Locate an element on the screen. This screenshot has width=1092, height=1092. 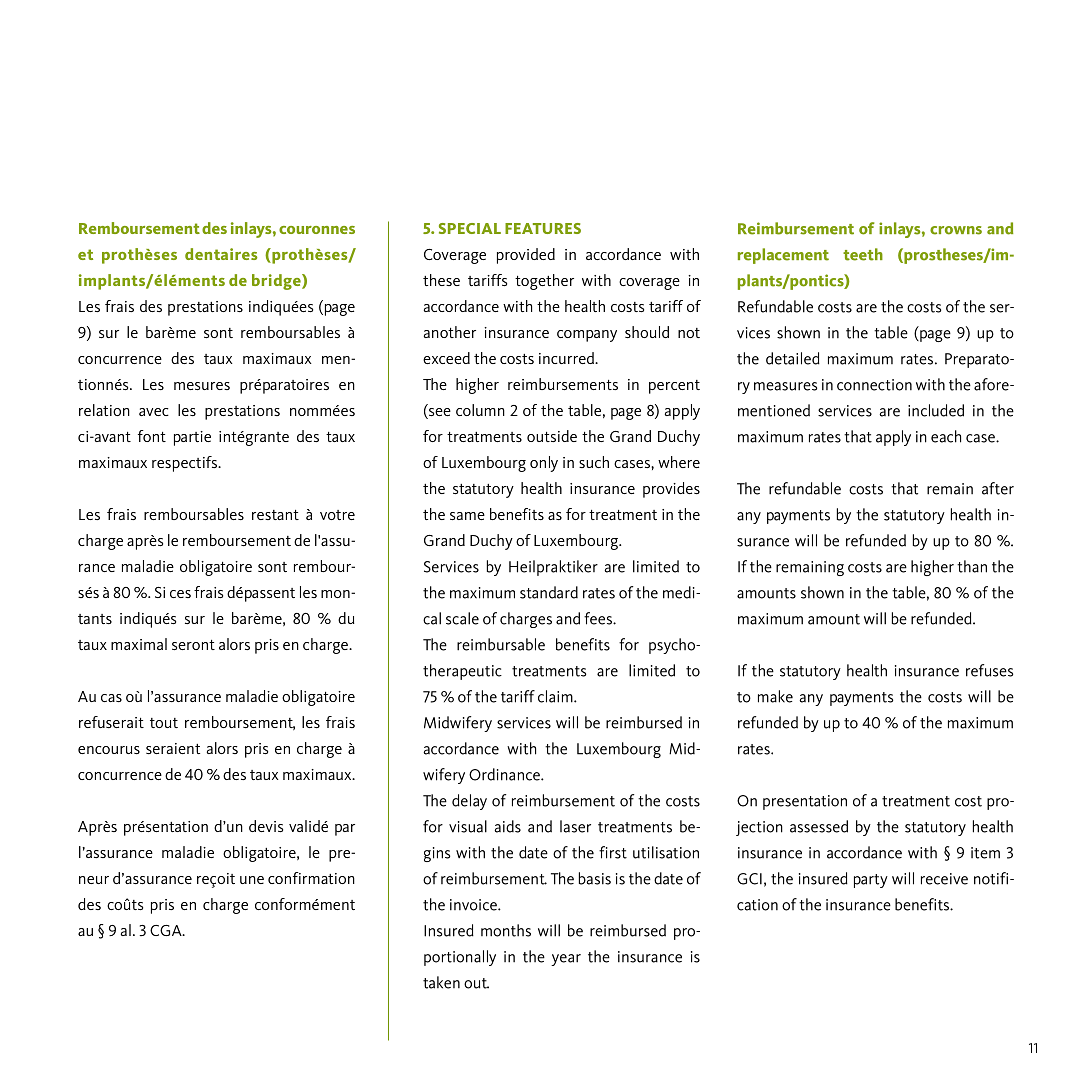
make is located at coordinates (775, 696).
